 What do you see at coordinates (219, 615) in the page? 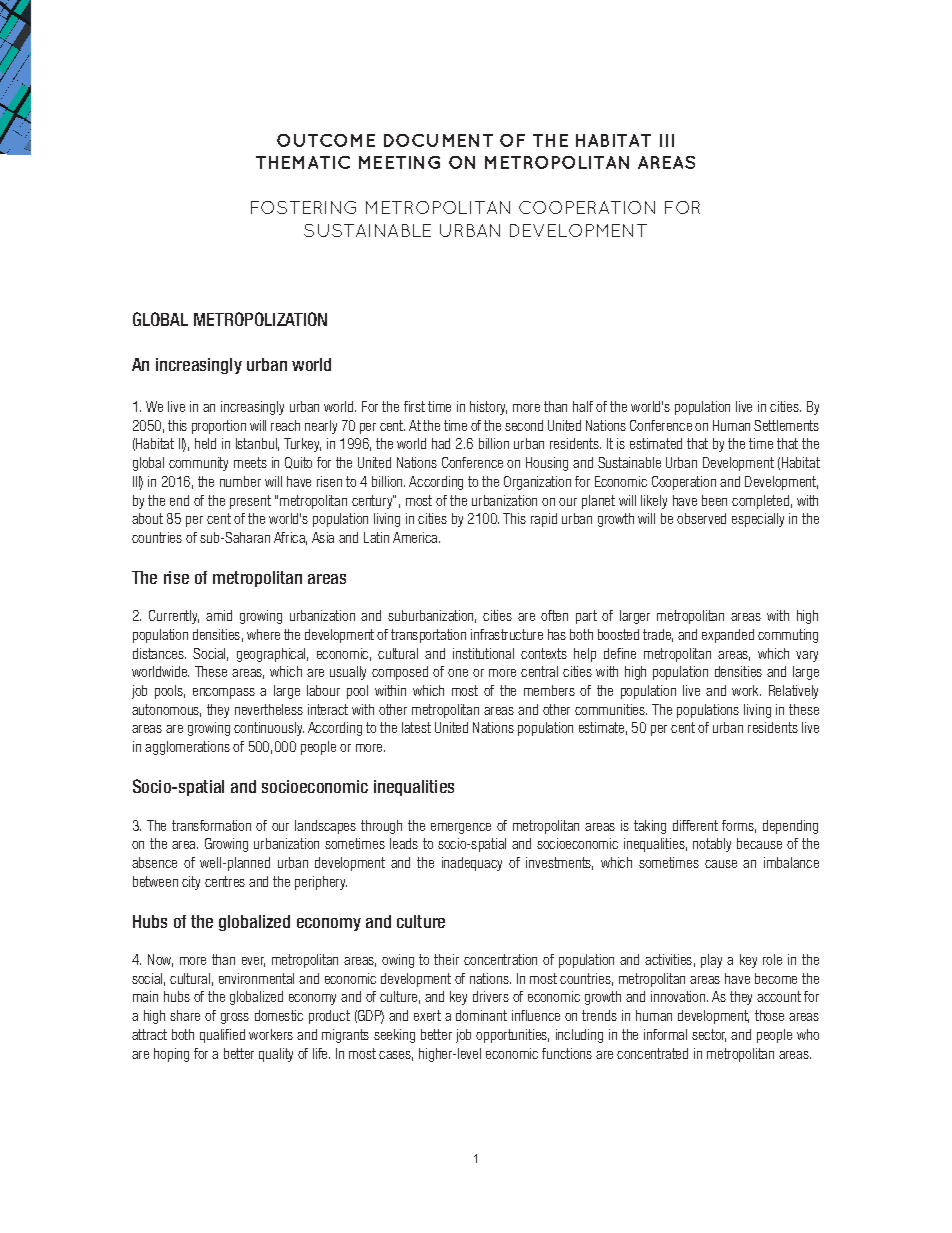
I see `amid` at bounding box center [219, 615].
